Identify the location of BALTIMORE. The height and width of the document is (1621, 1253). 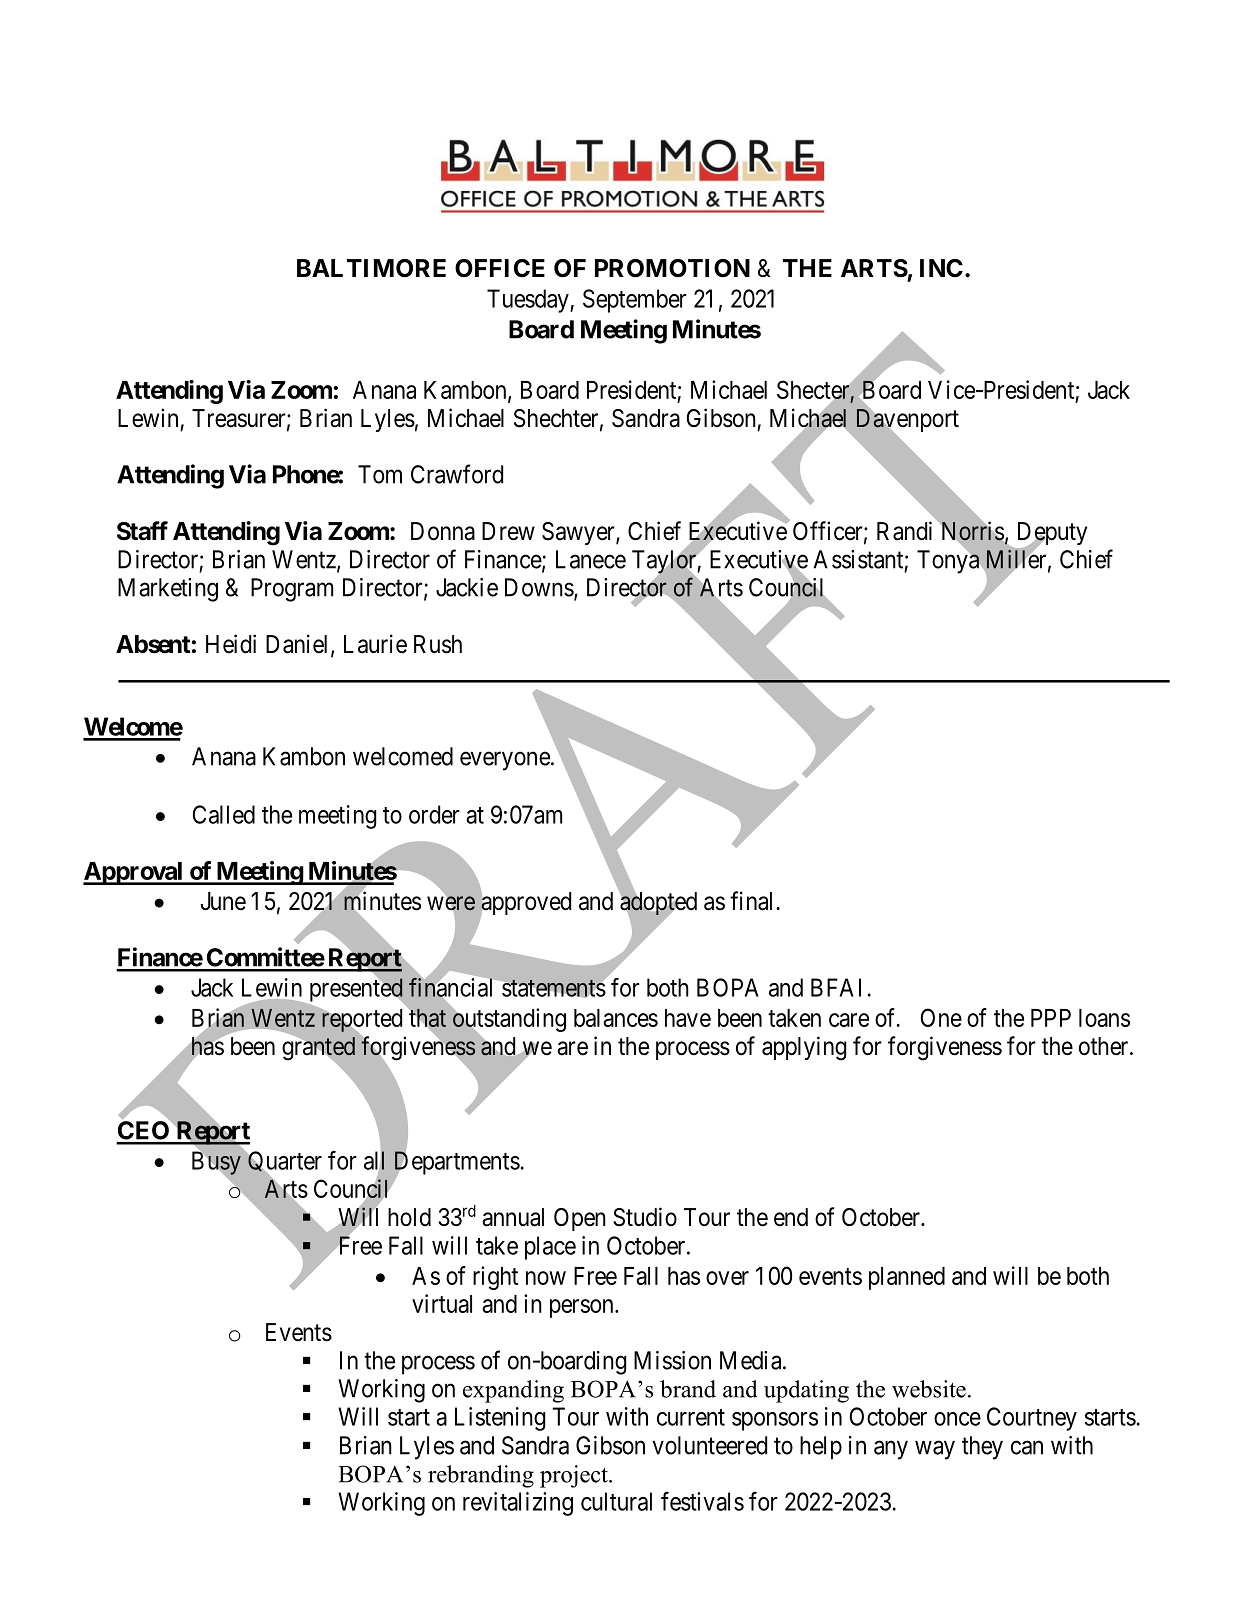
(371, 268).
